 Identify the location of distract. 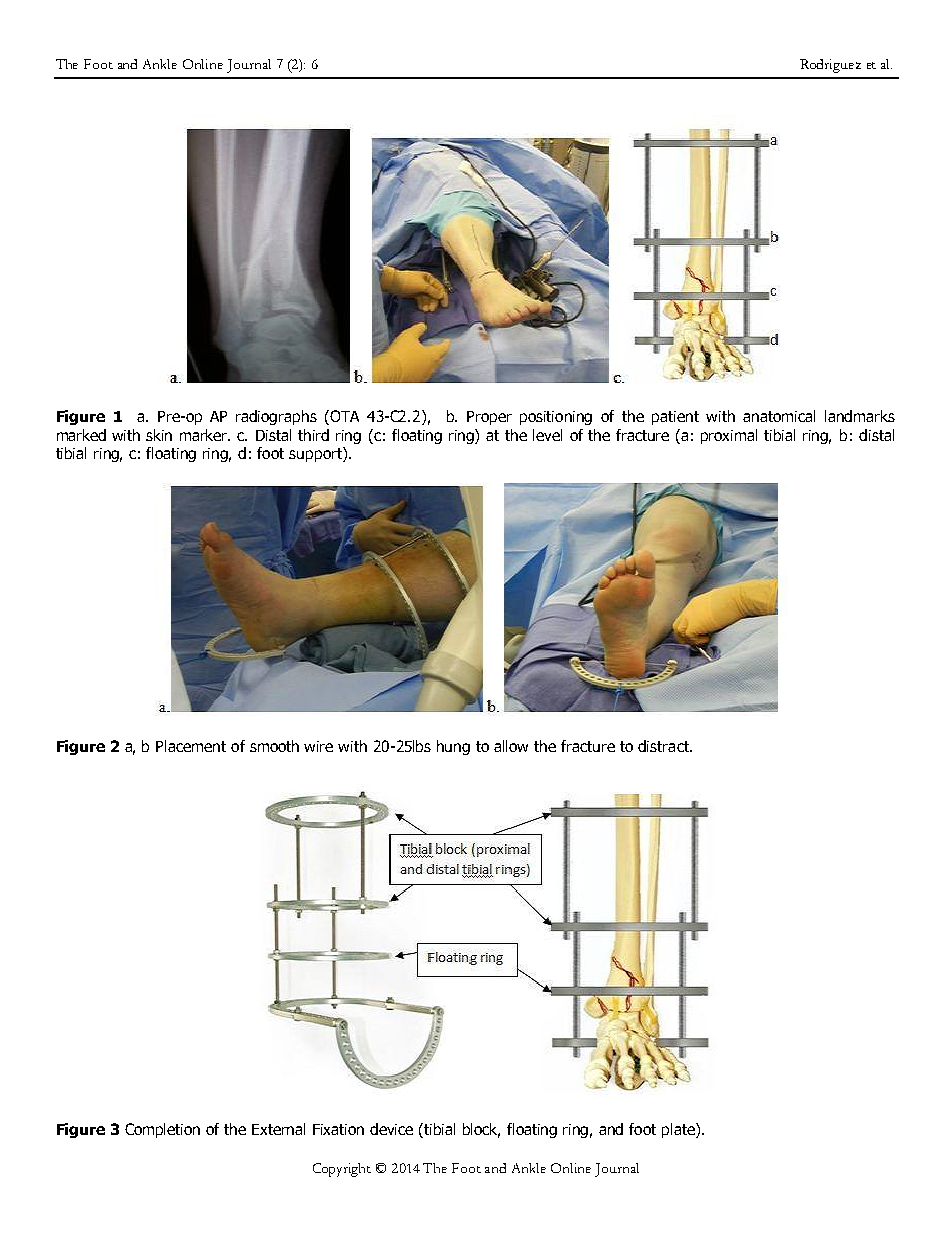
(664, 746).
